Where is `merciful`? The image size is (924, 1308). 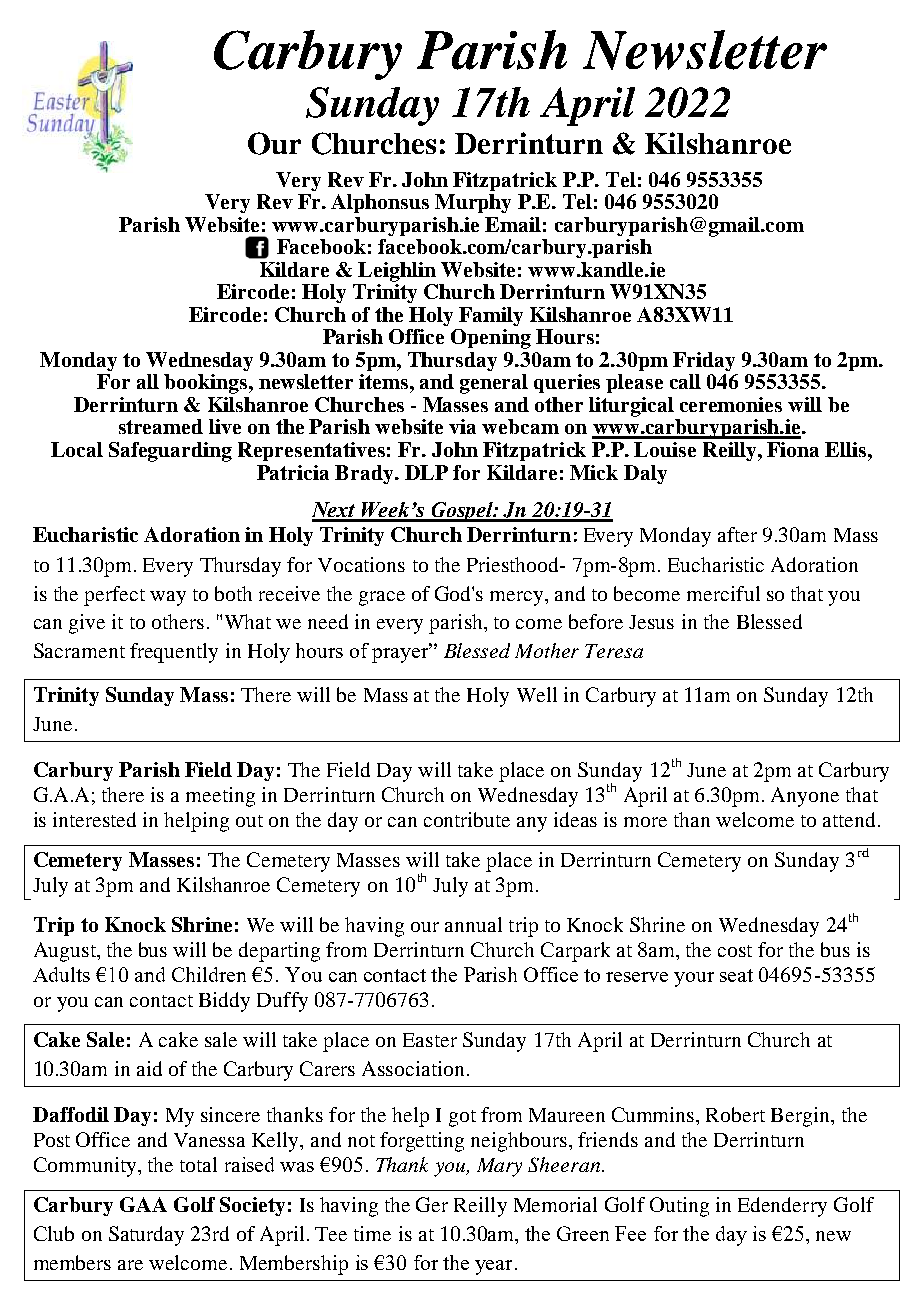 merciful is located at coordinates (723, 593).
